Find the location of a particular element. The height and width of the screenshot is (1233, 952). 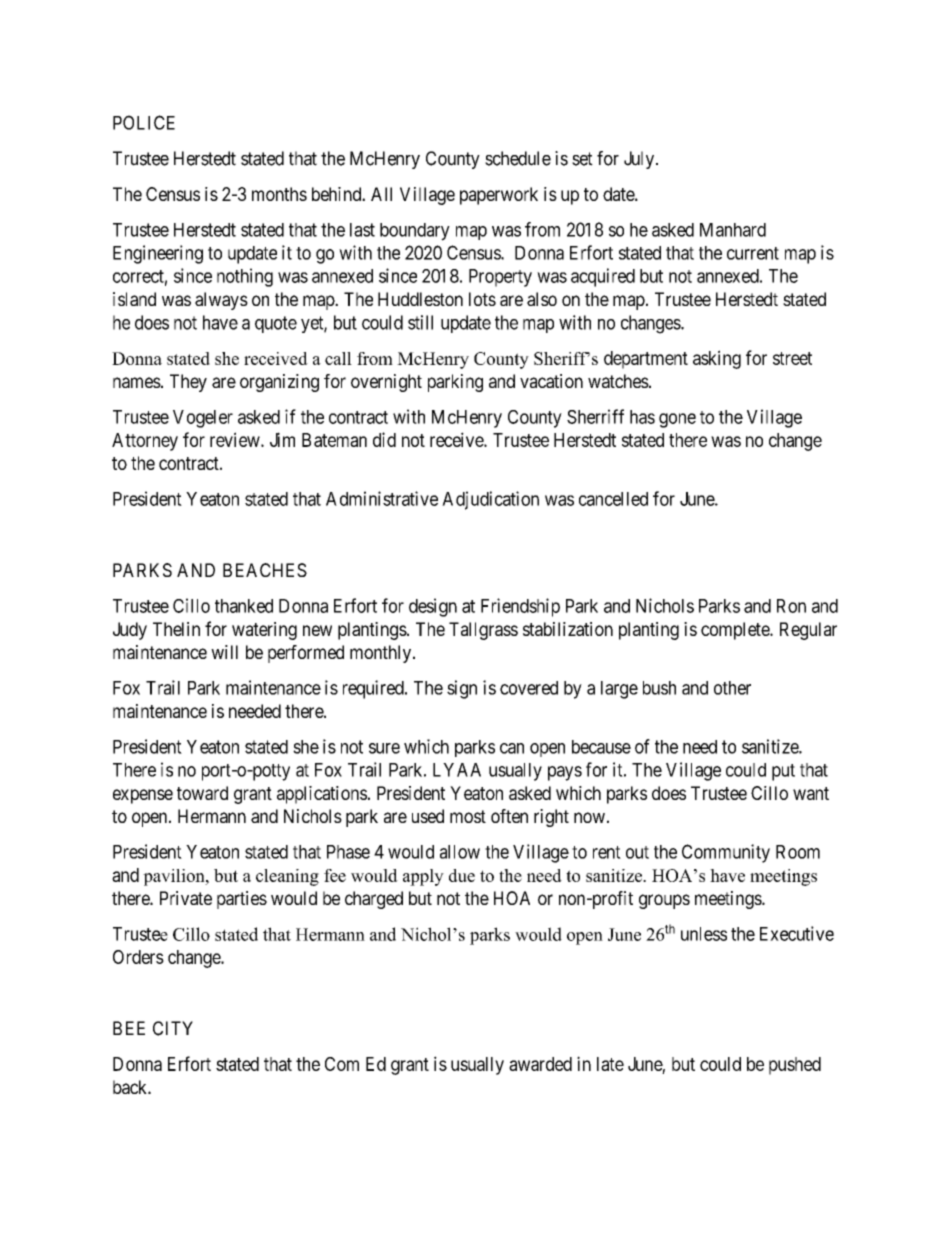

POLICE is located at coordinates (144, 122).
